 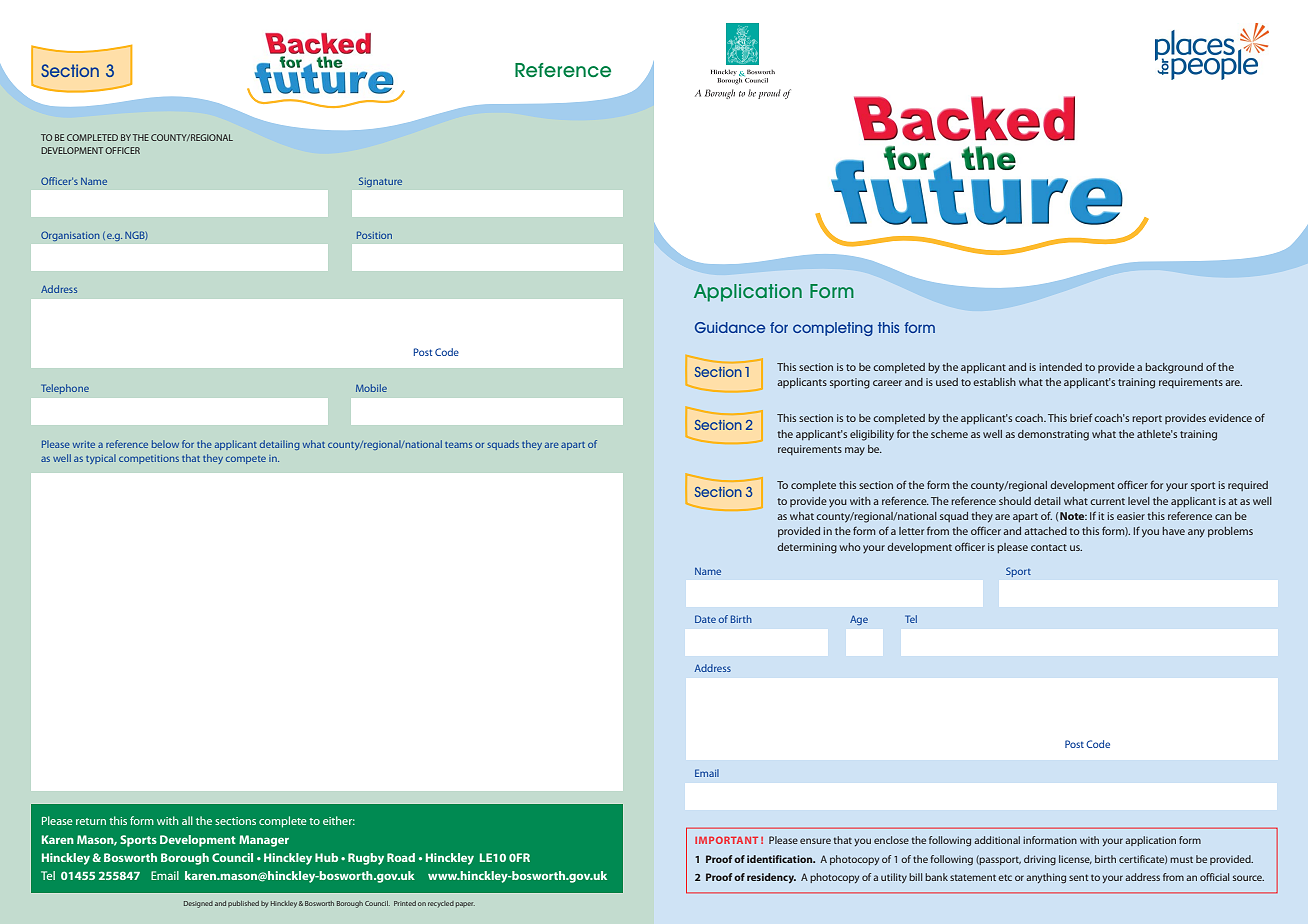 What do you see at coordinates (833, 329) in the page?
I see `completing` at bounding box center [833, 329].
